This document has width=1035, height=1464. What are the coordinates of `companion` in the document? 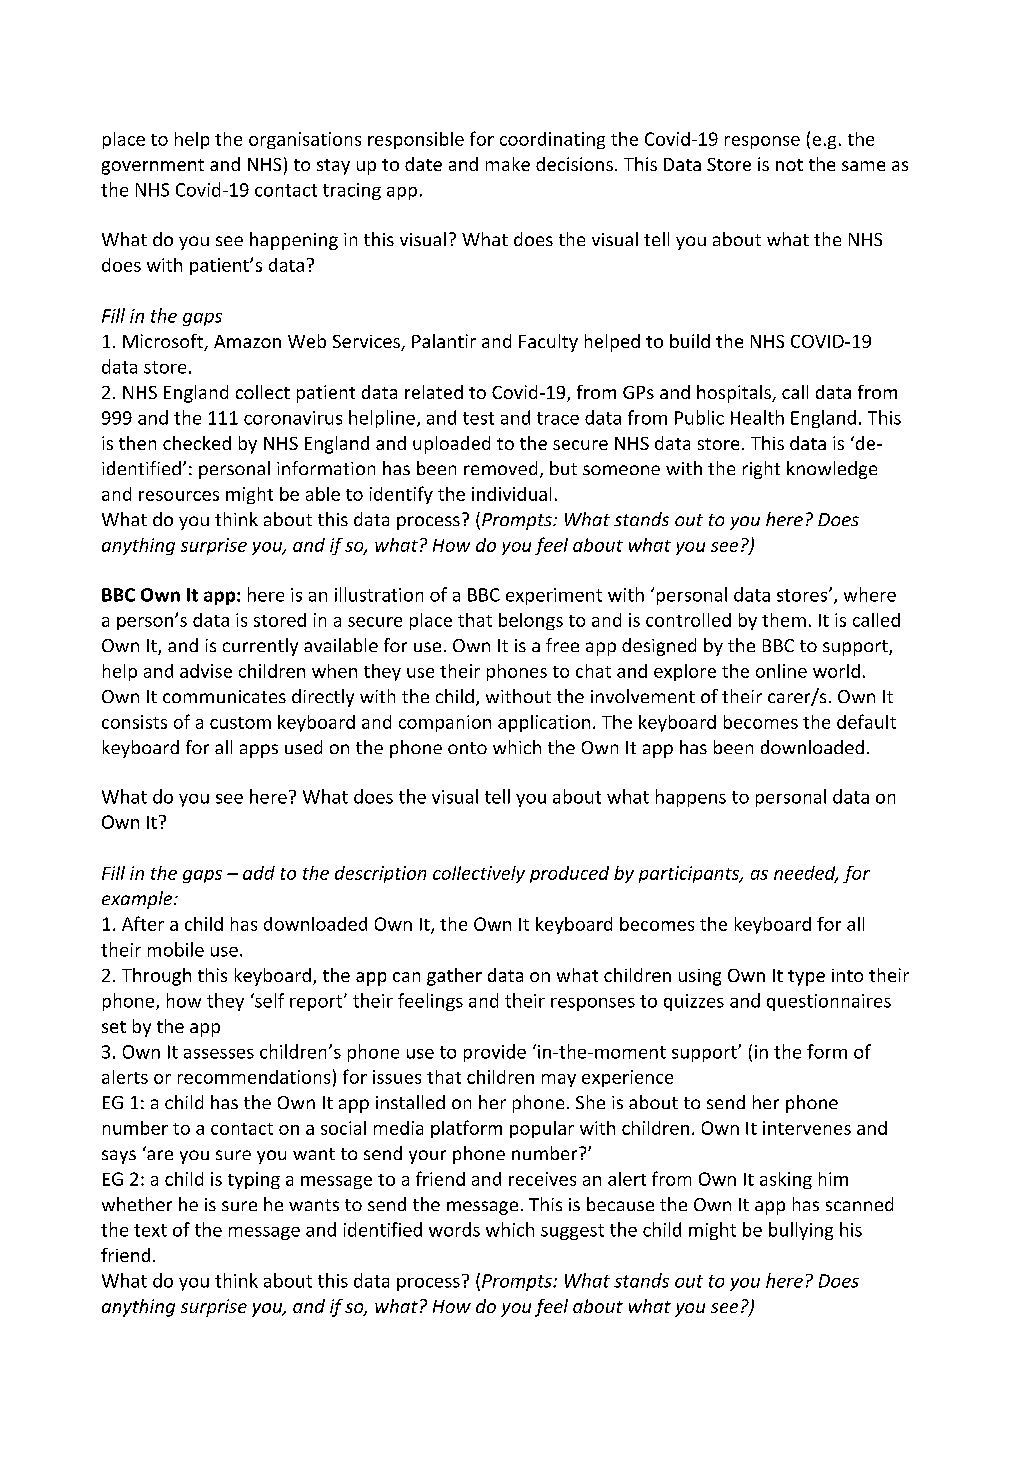 It's located at (445, 723).
